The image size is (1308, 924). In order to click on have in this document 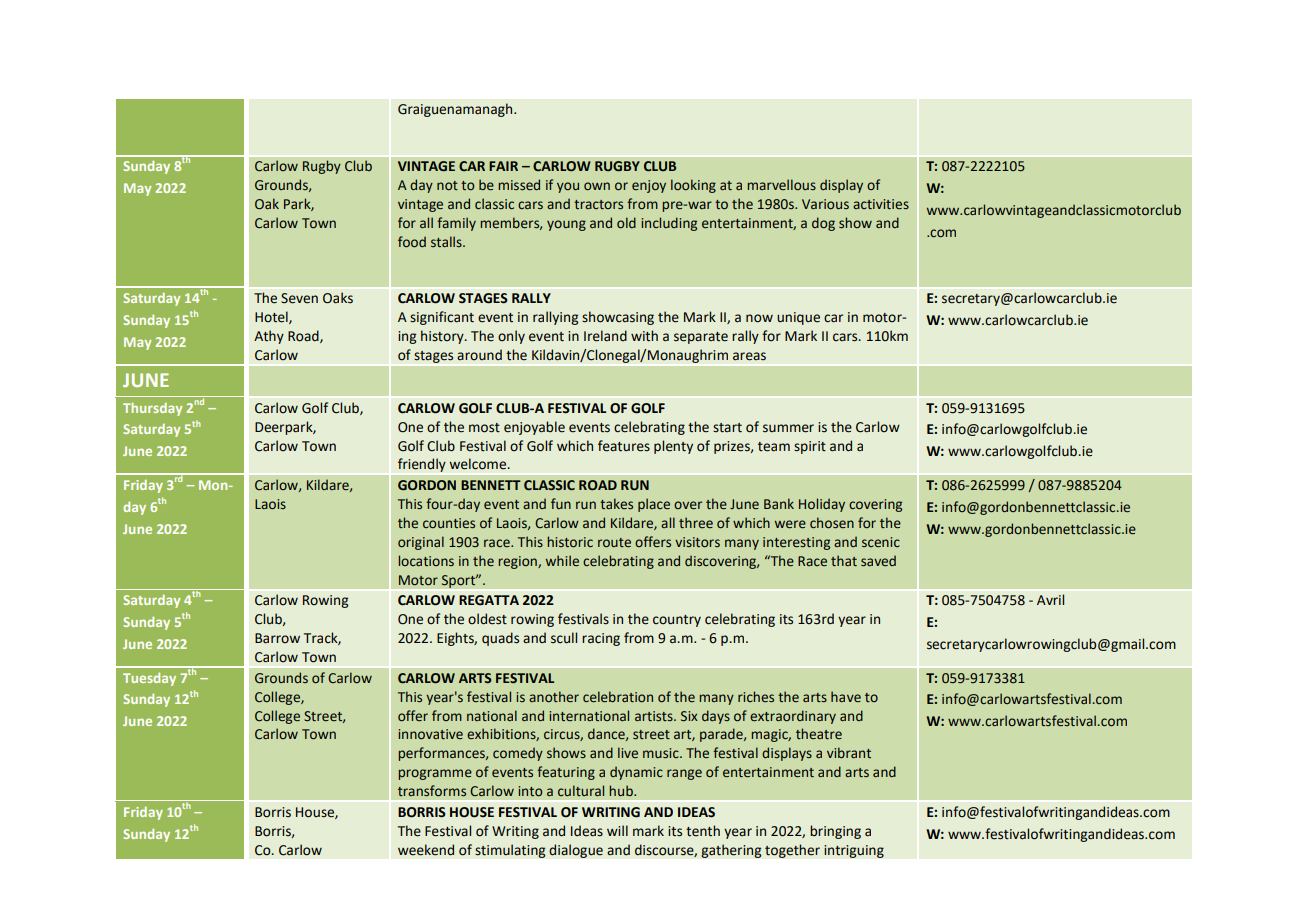, I will do `click(846, 696)`.
